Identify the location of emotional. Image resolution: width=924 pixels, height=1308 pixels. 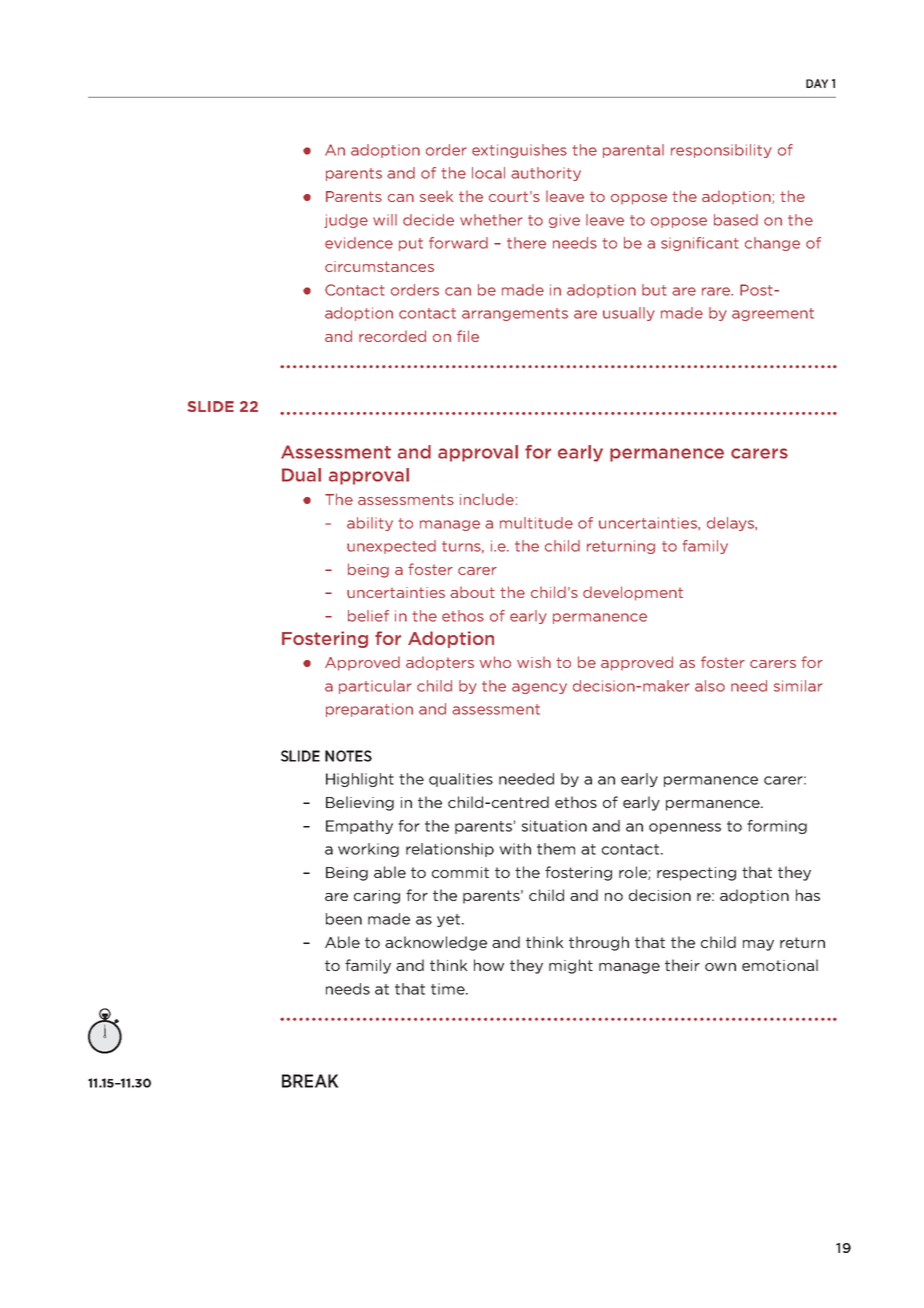
(780, 965).
